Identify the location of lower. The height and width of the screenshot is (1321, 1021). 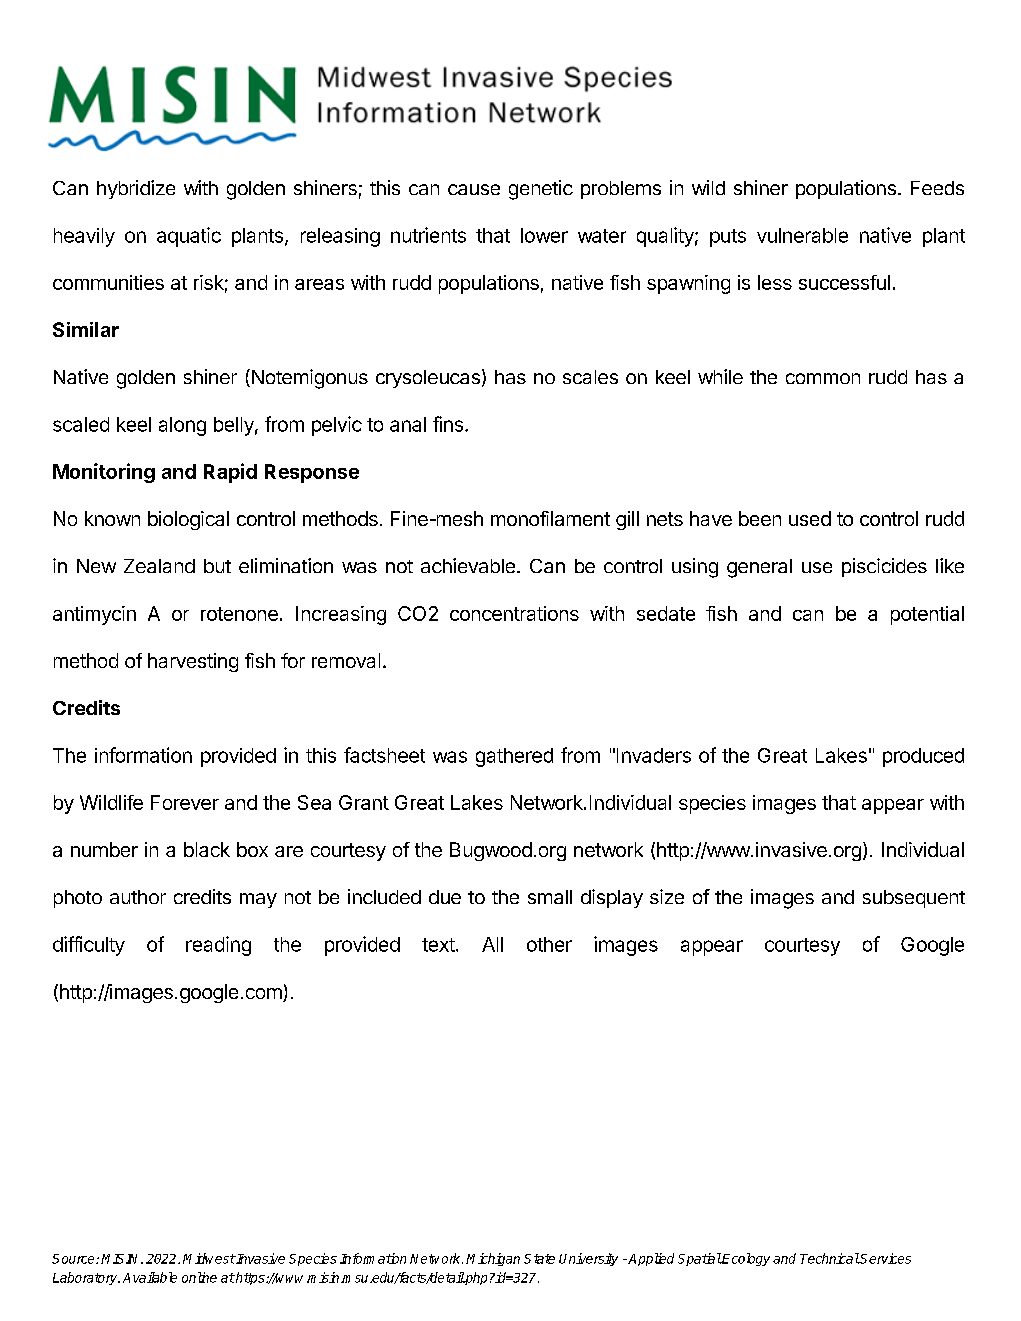
(544, 235).
